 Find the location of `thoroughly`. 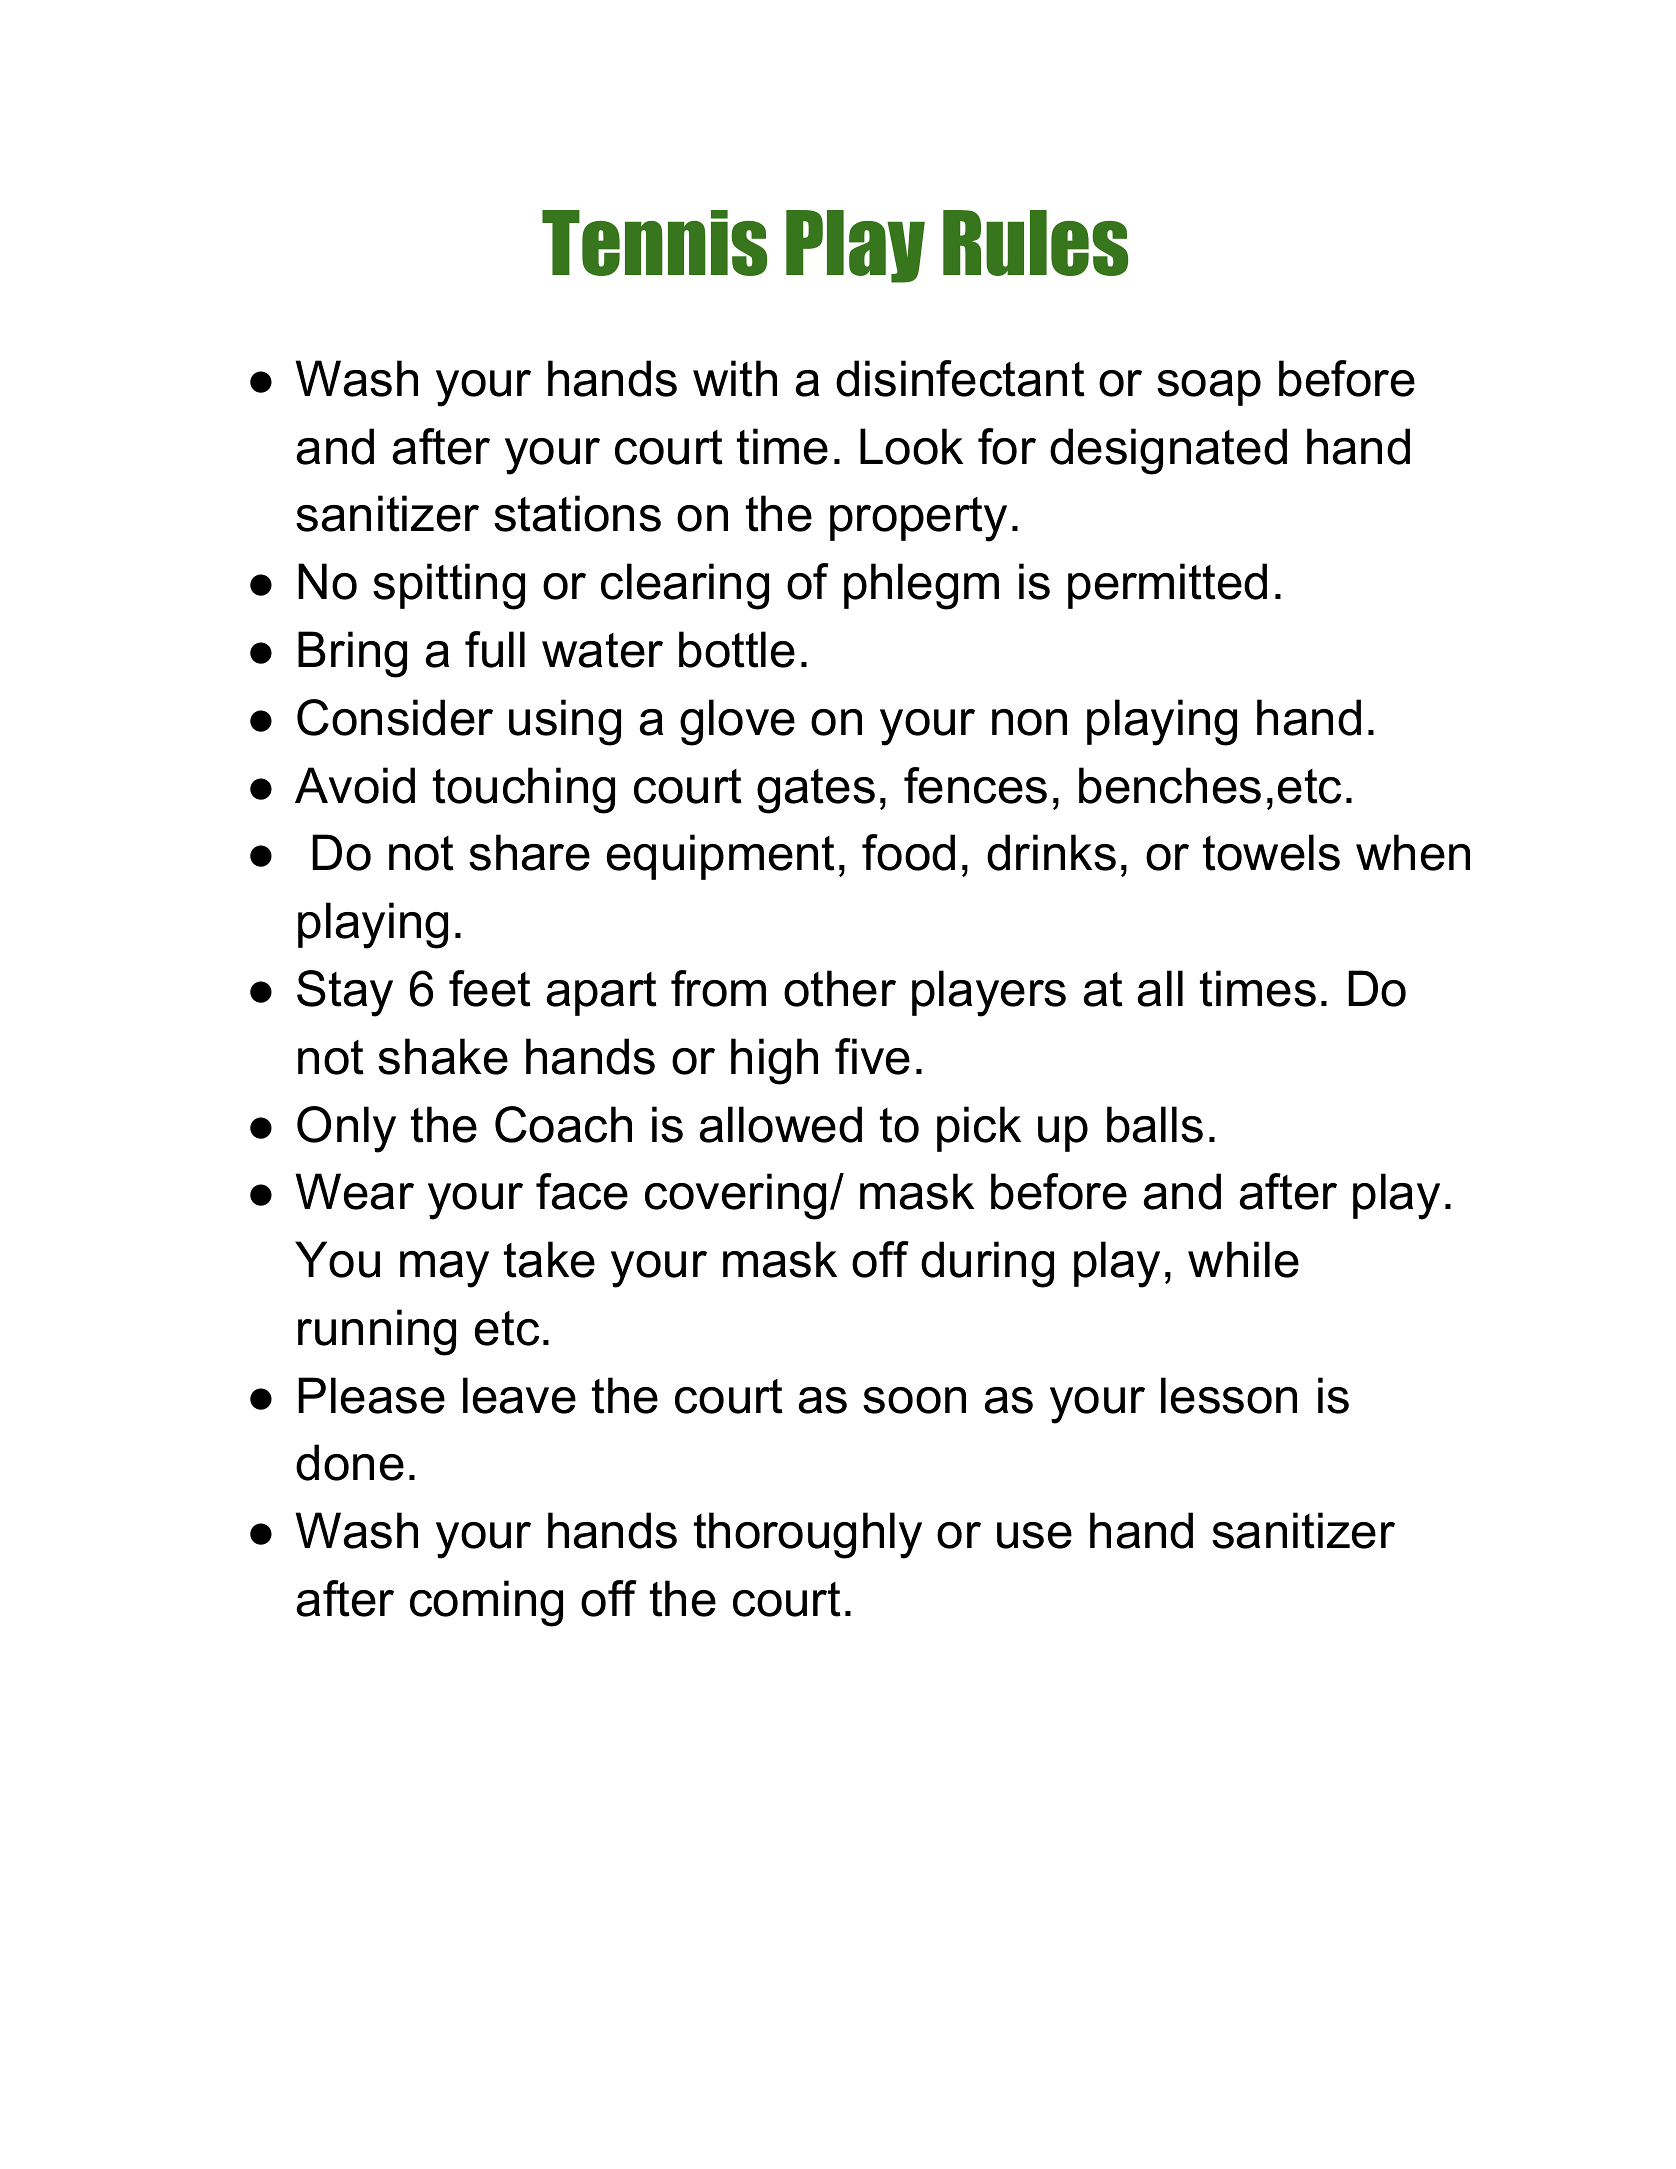

thoroughly is located at coordinates (808, 1535).
